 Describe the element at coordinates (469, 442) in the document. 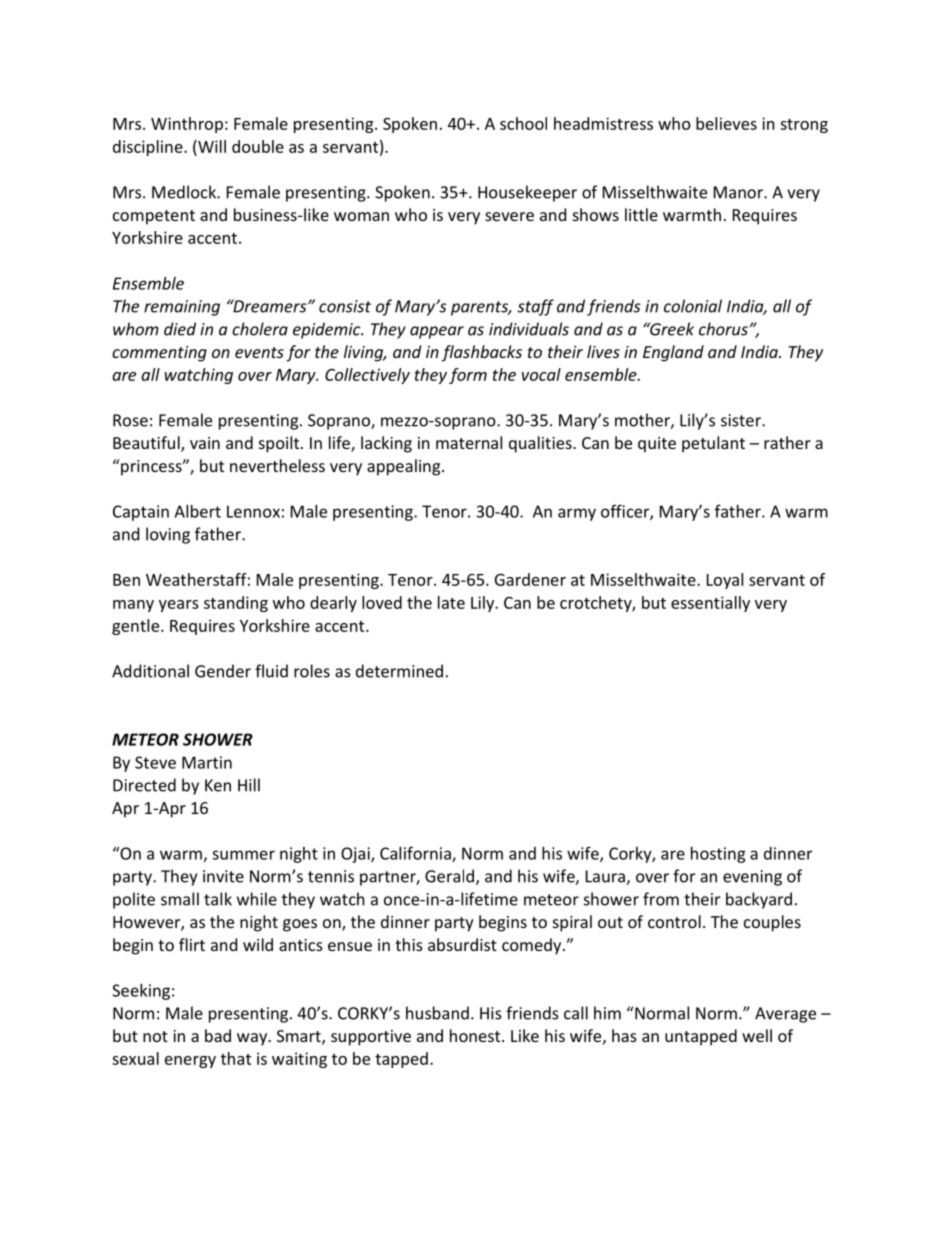

I see `maternal` at that location.
